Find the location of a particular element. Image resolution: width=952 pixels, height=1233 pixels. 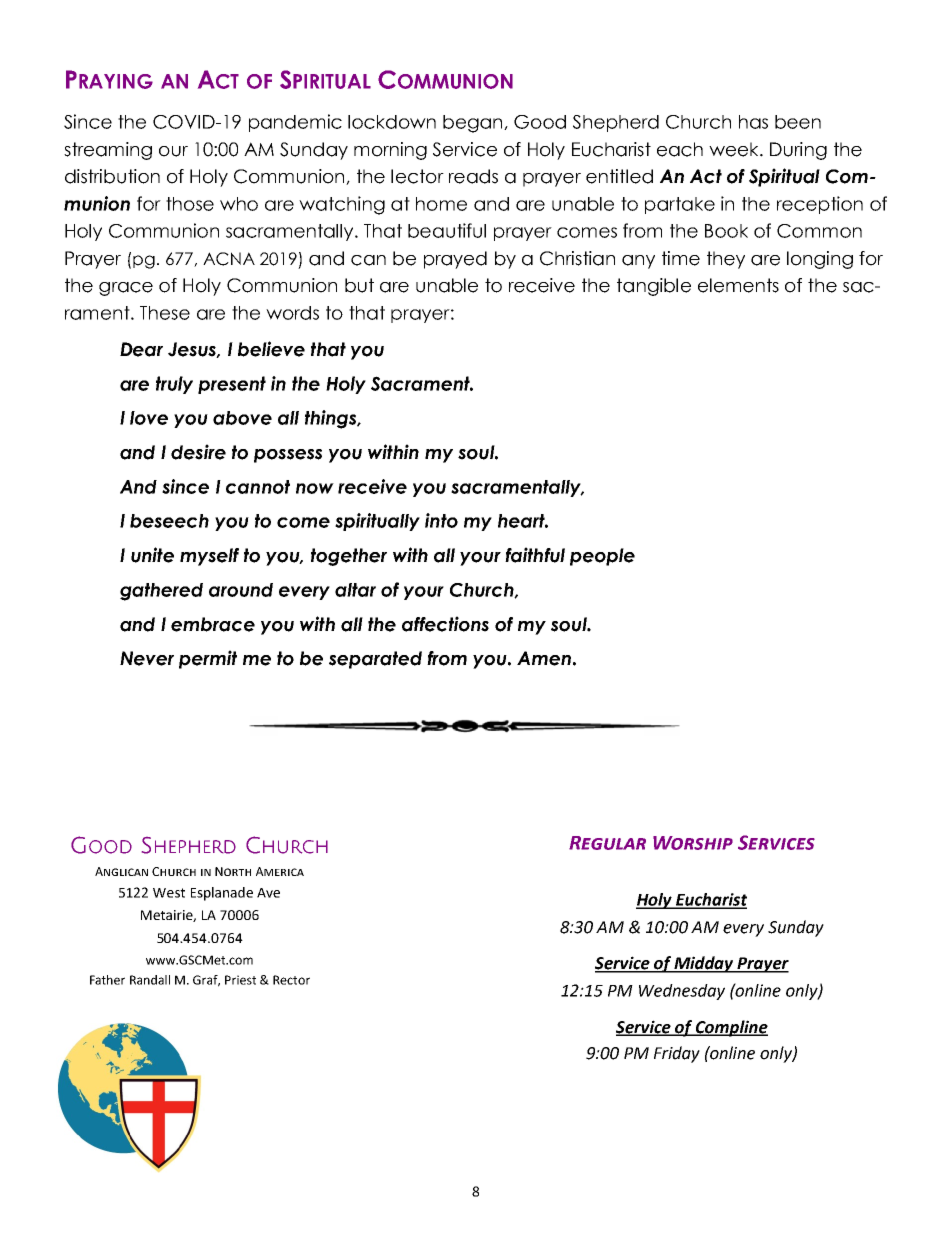

those is located at coordinates (190, 204).
